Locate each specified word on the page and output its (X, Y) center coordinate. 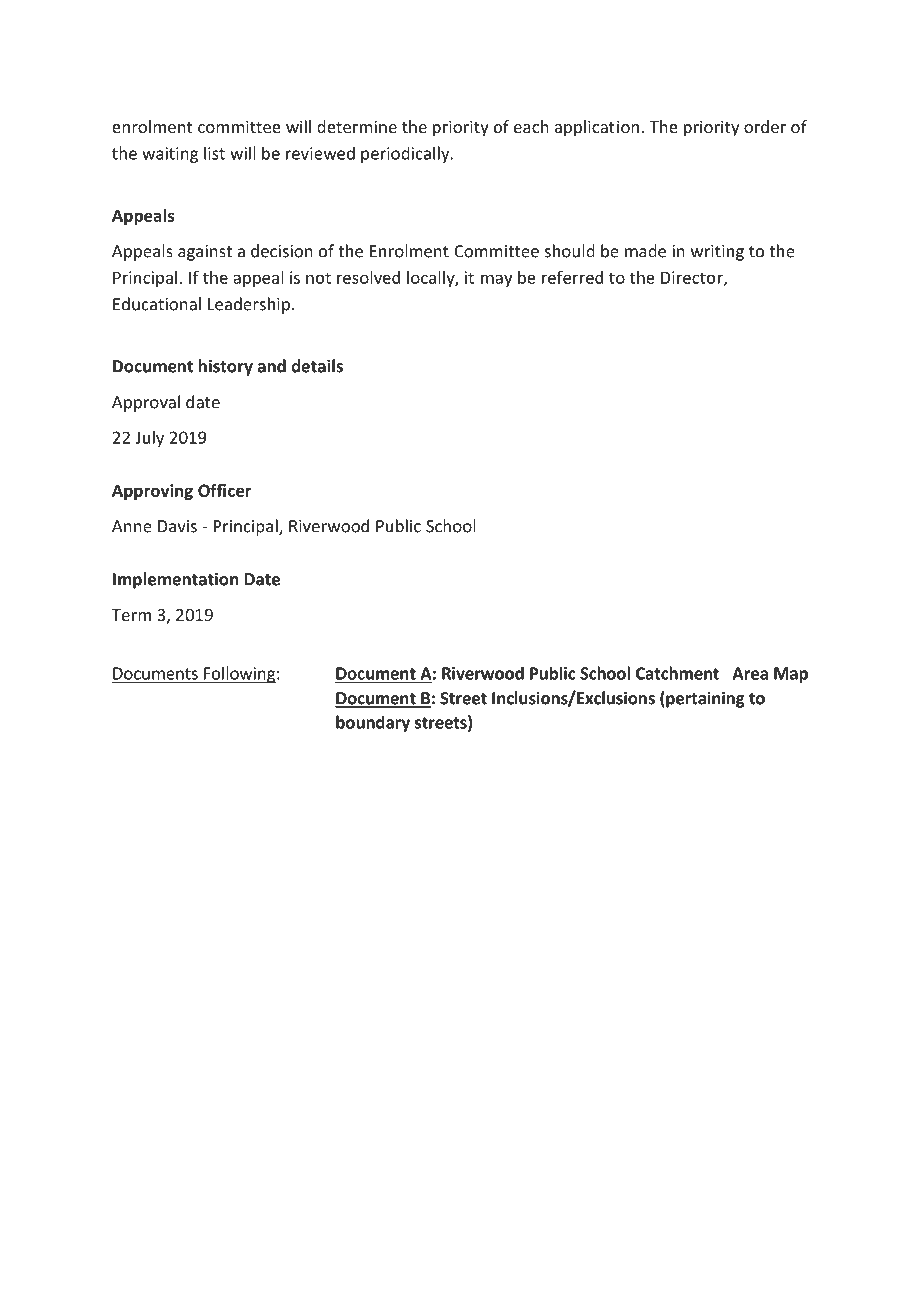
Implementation (175, 580)
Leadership (249, 305)
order (765, 126)
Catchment (677, 673)
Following (239, 674)
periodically (406, 154)
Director (693, 278)
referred (572, 277)
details (317, 366)
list (214, 153)
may (496, 280)
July (149, 439)
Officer (224, 490)
